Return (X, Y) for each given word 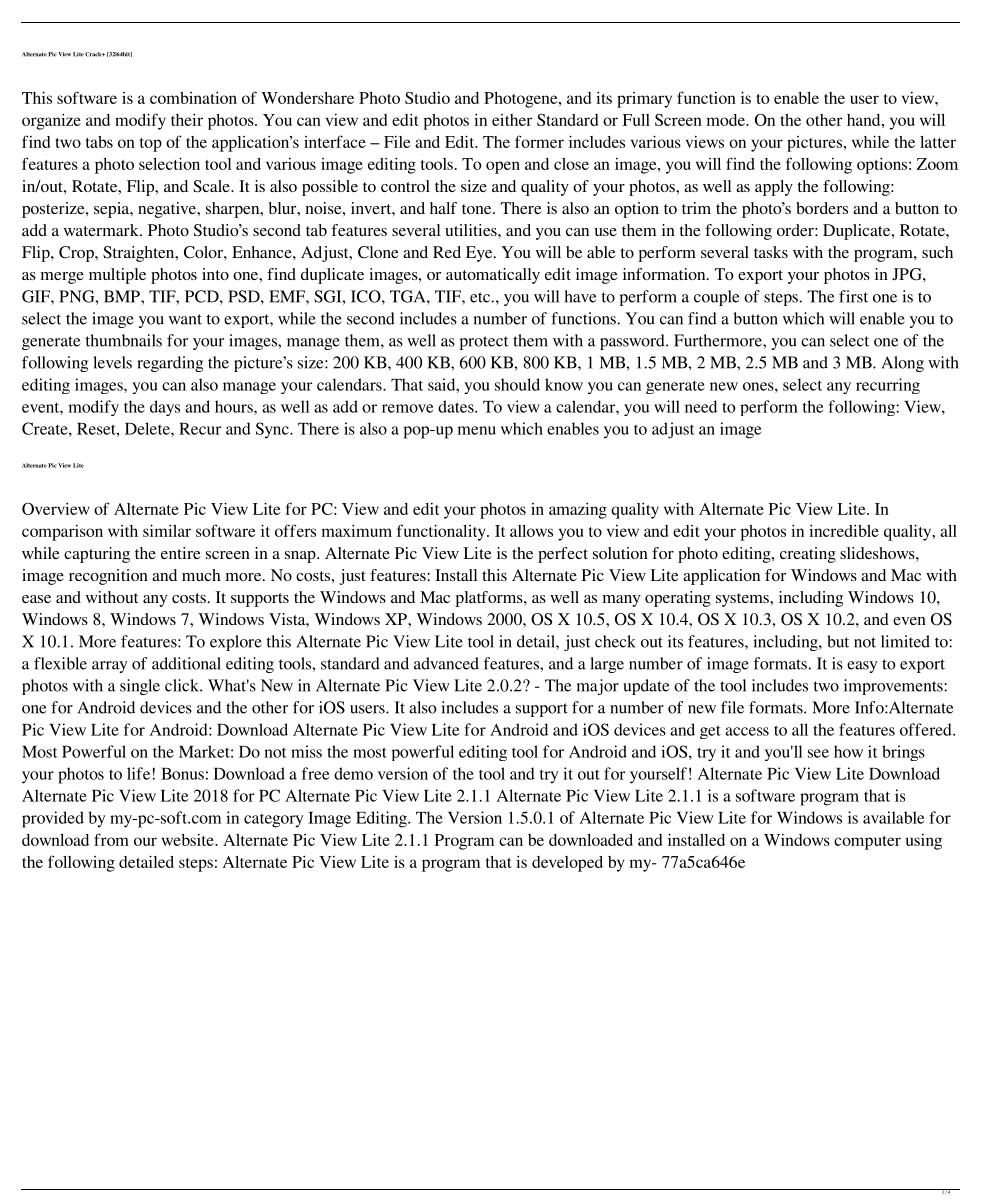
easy (862, 667)
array (109, 667)
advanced (446, 663)
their (187, 119)
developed (567, 864)
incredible (844, 530)
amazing (578, 510)
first (853, 296)
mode (727, 120)
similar (167, 530)
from (111, 839)
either (512, 120)
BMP (123, 296)
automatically (493, 276)
